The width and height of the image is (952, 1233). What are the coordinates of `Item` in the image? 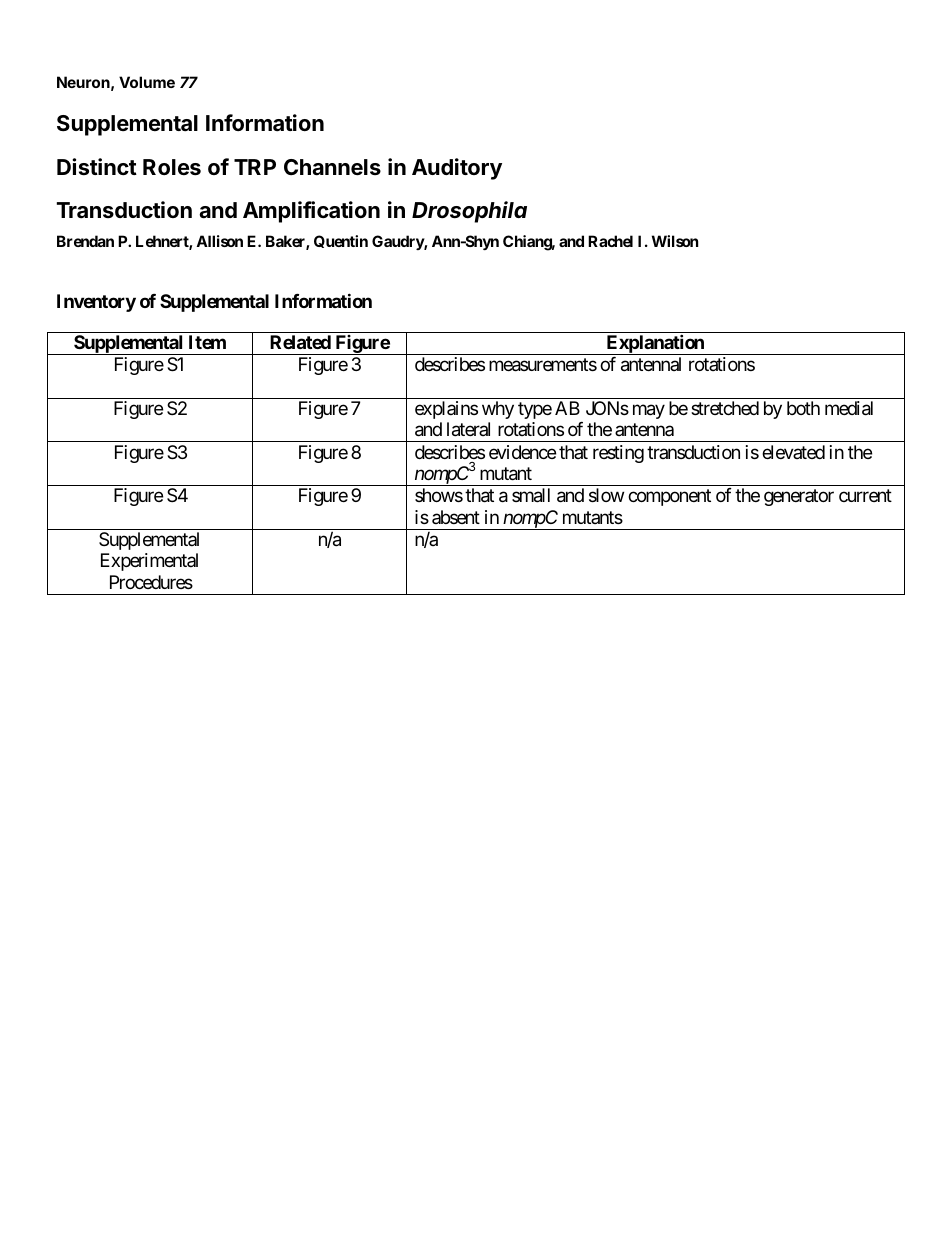 It's located at (207, 342).
